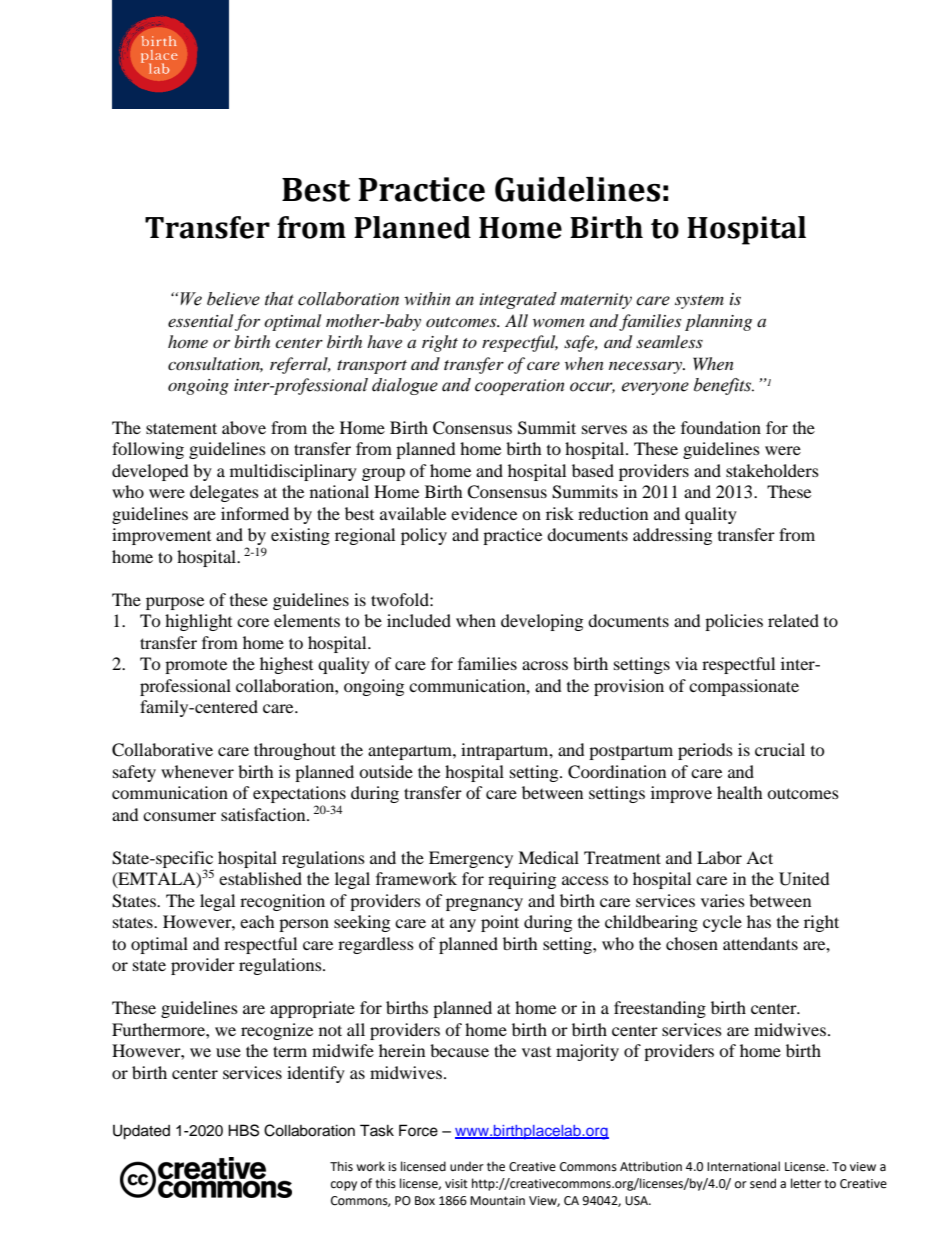 The width and height of the image is (952, 1233). What do you see at coordinates (419, 620) in the image?
I see `included` at bounding box center [419, 620].
